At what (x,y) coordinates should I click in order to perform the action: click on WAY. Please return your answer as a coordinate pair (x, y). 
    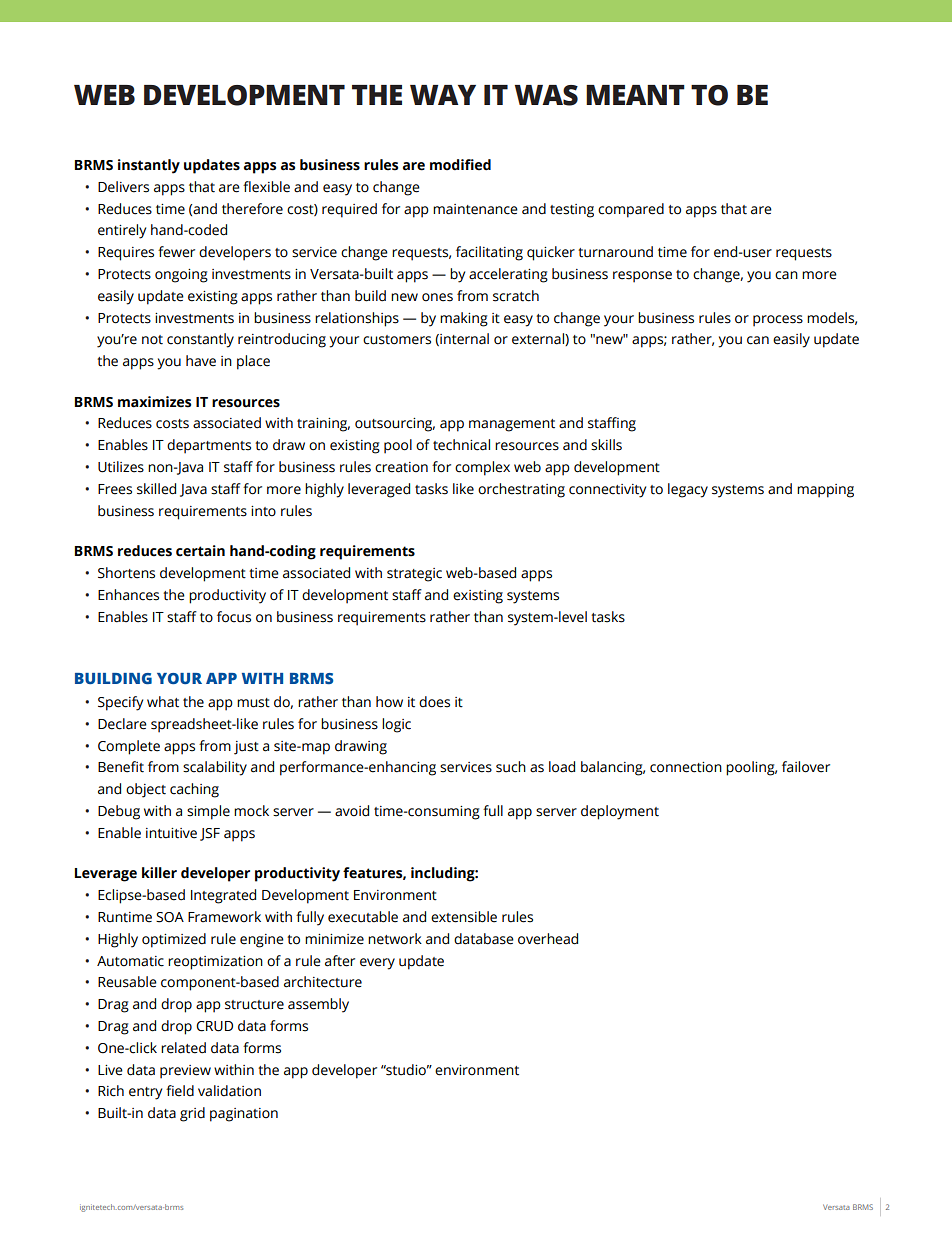
    Looking at the image, I should click on (443, 95).
